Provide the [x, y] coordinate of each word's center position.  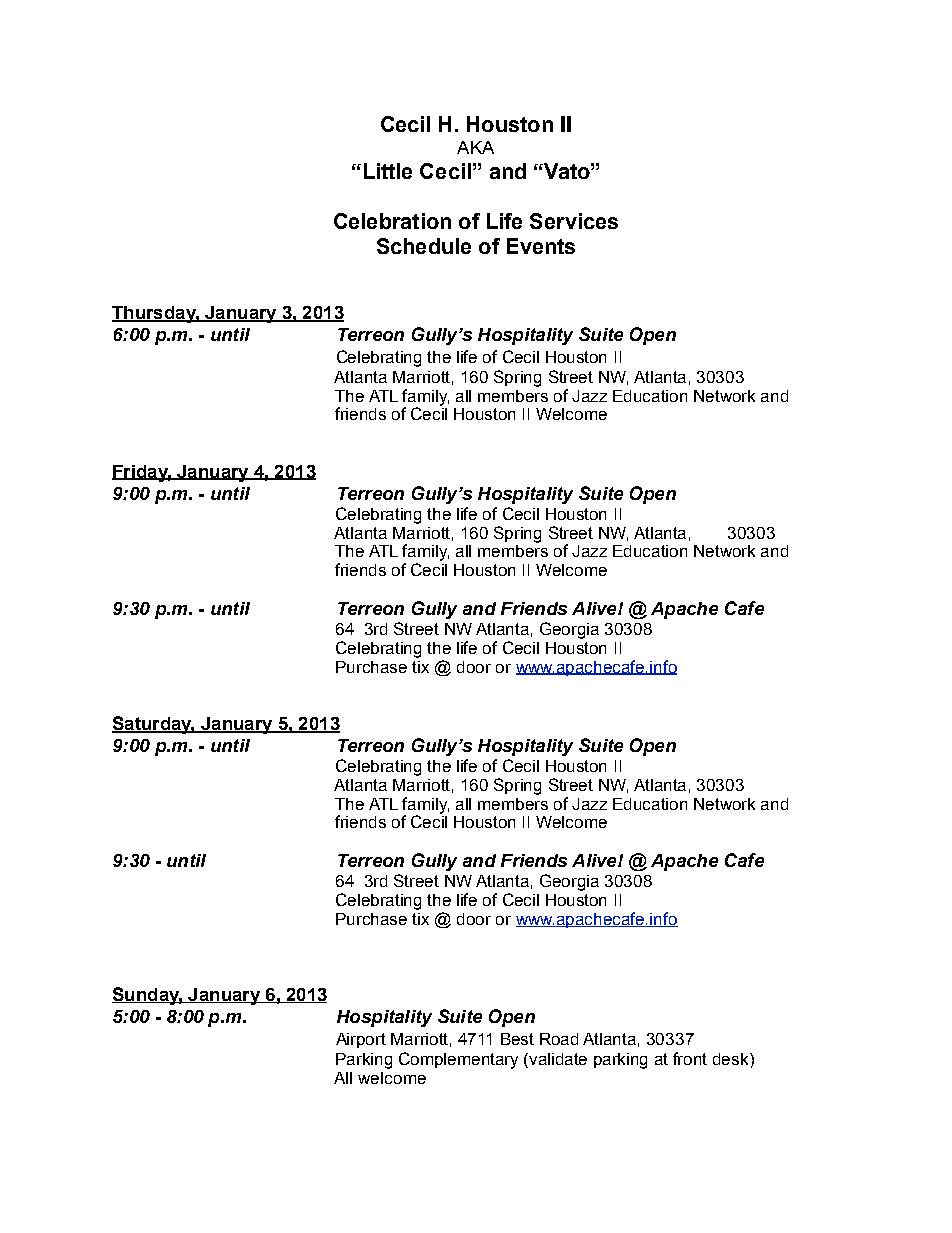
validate [558, 1059]
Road [559, 1039]
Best [517, 1039]
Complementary [458, 1060]
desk [732, 1059]
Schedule [424, 246]
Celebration [392, 221]
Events [541, 246]
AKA [475, 147]
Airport [361, 1040]
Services [574, 221]
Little [388, 171]
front [690, 1058]
